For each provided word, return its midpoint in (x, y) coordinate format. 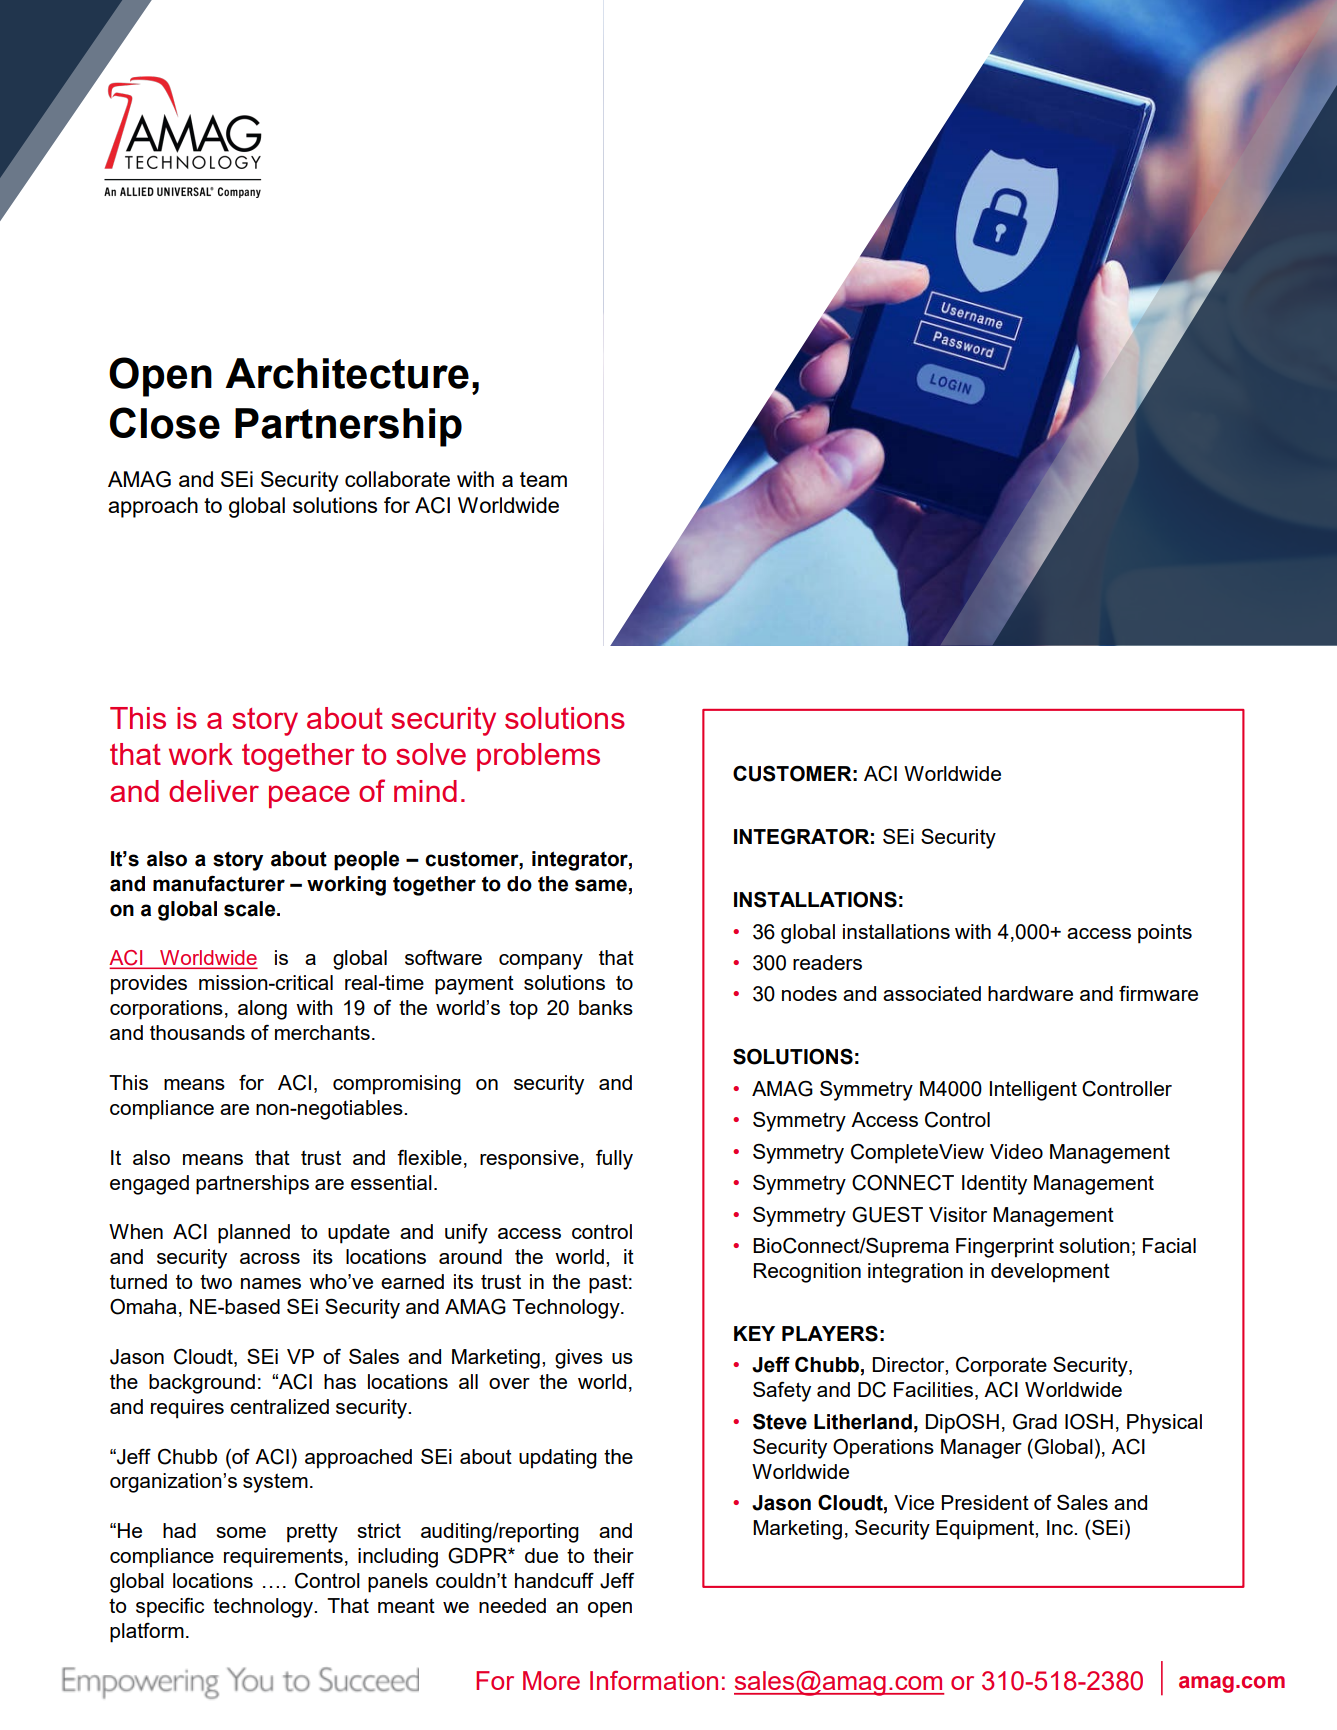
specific (170, 1607)
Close (165, 423)
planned (254, 1234)
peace (309, 796)
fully (614, 1159)
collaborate (397, 479)
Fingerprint (1005, 1248)
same (601, 885)
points (1165, 934)
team (543, 479)
